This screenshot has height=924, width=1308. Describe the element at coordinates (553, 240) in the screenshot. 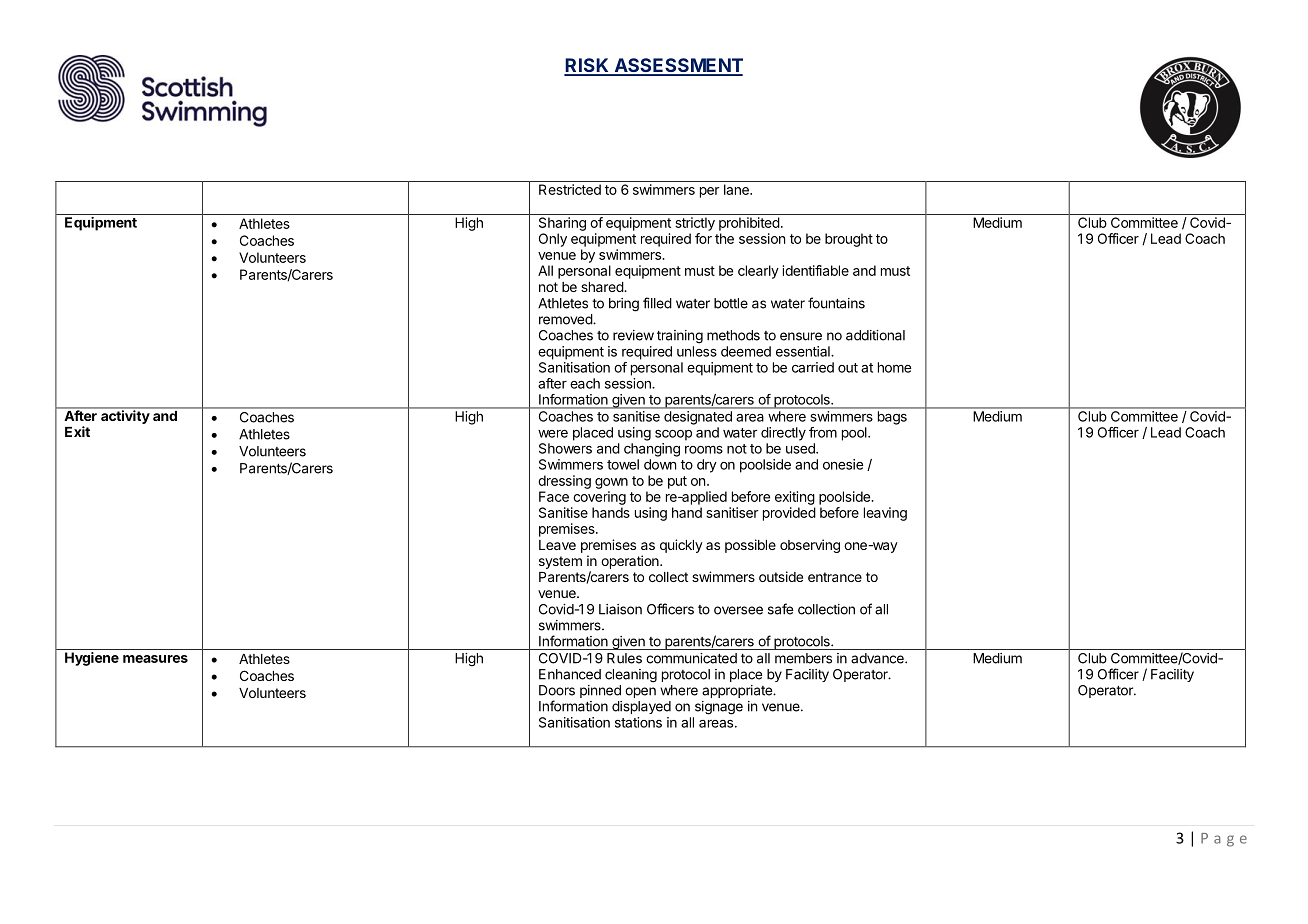

I see `Only` at that location.
